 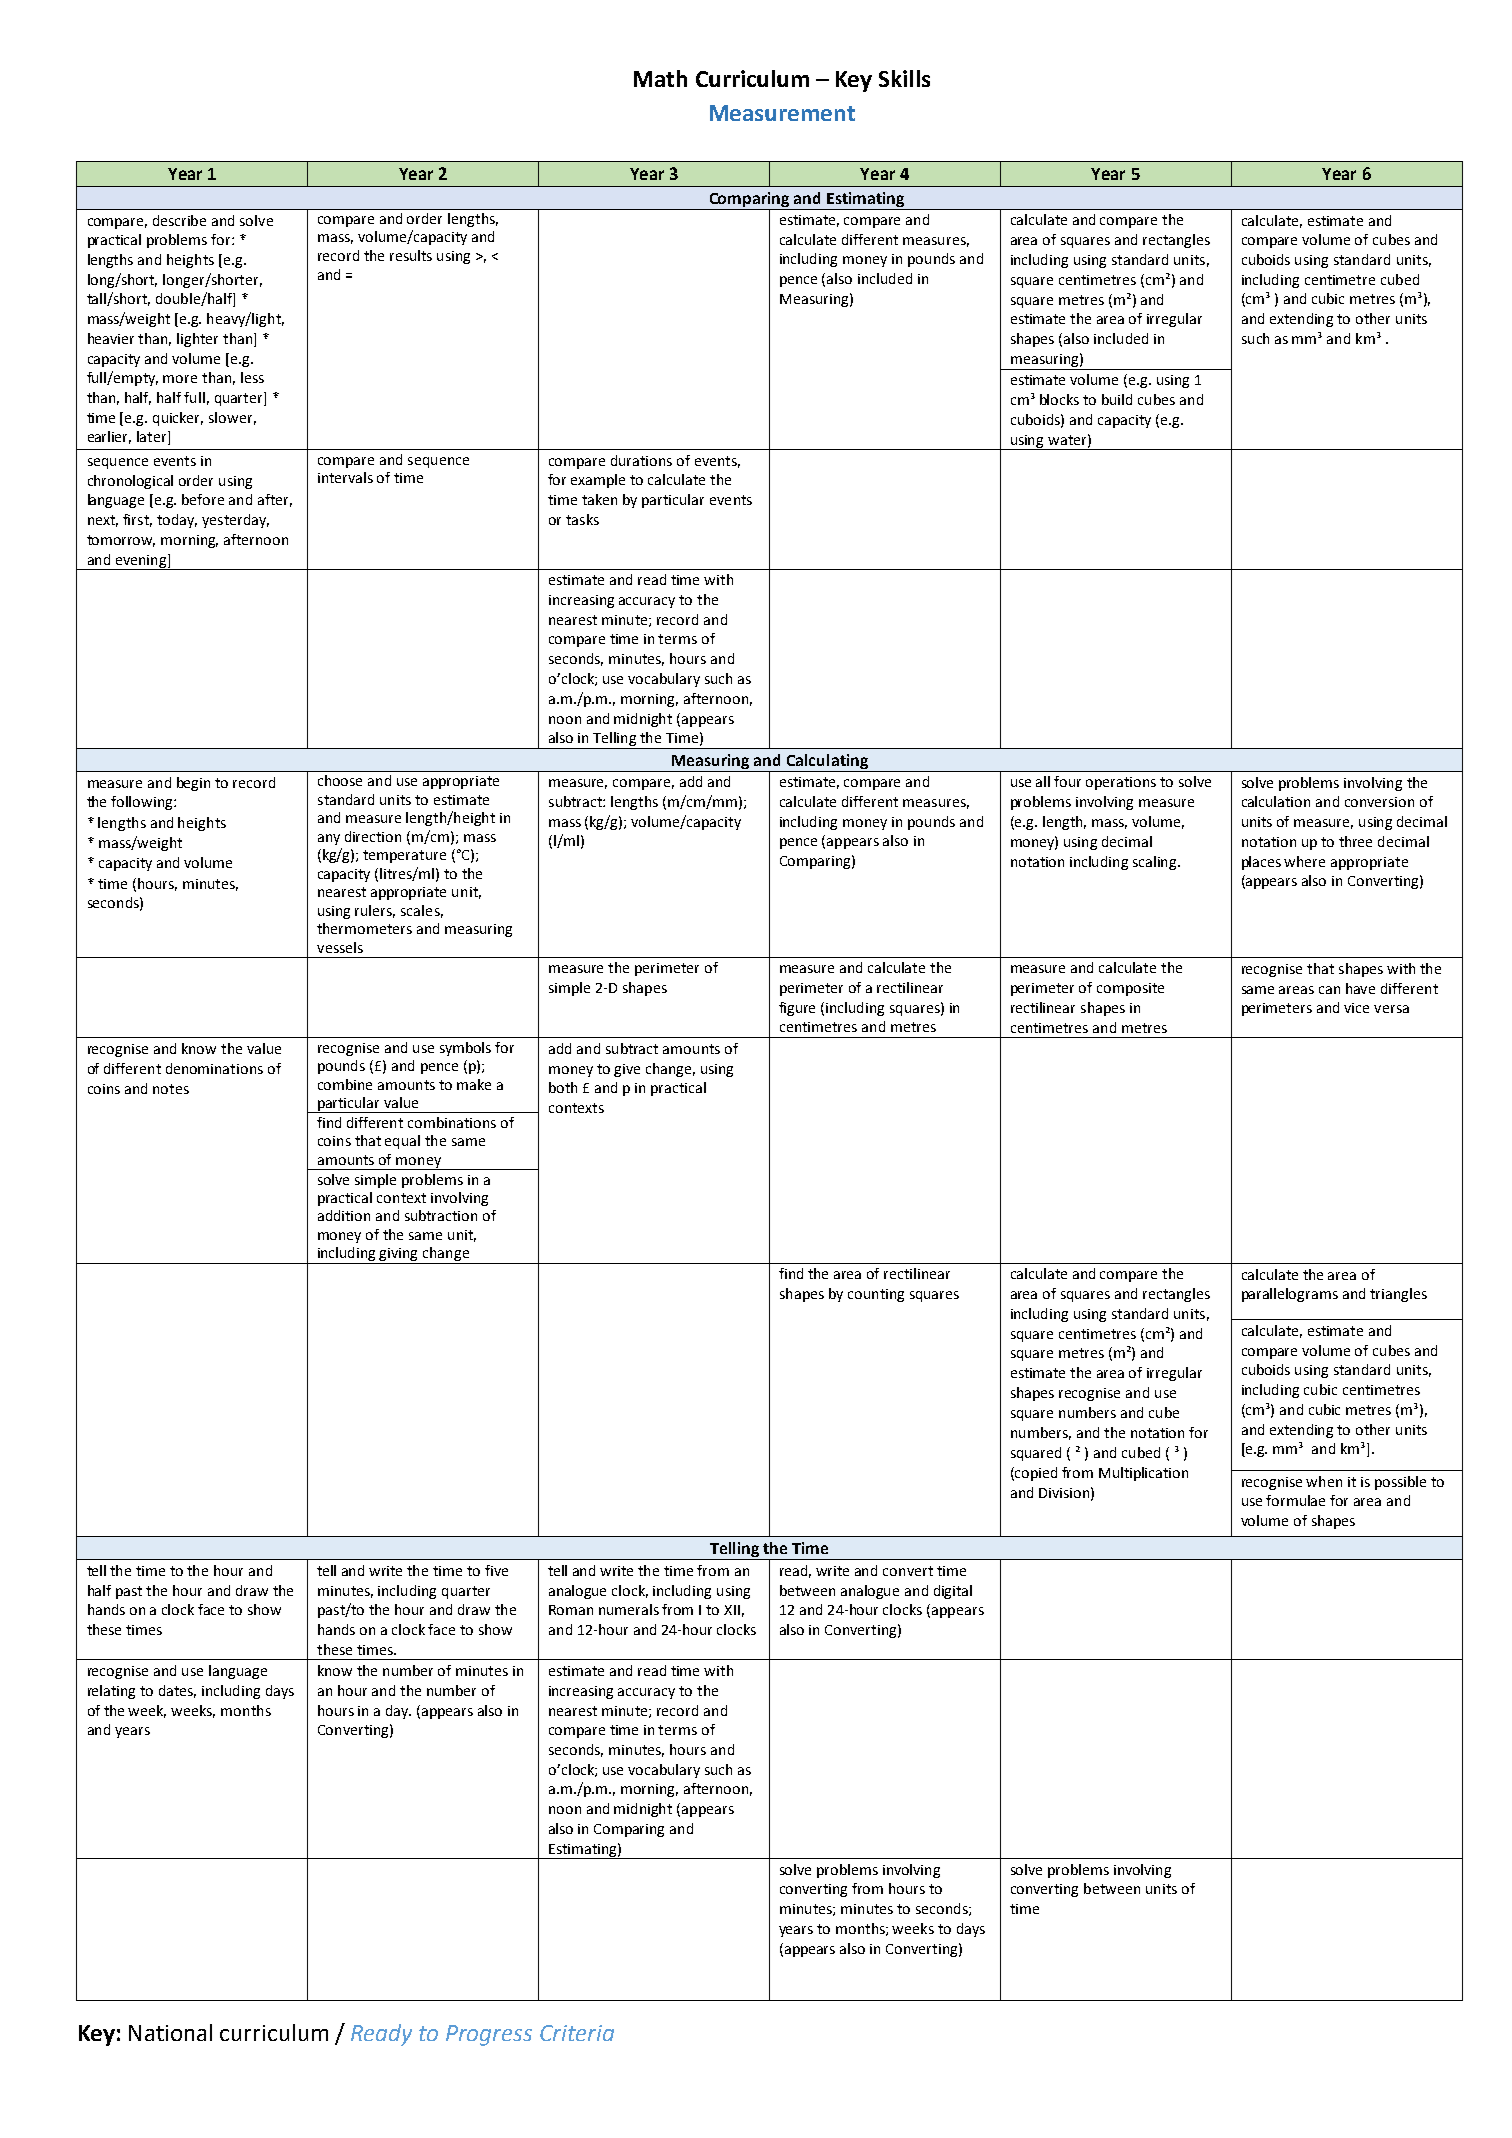 What do you see at coordinates (1295, 1500) in the document?
I see `formulae` at bounding box center [1295, 1500].
